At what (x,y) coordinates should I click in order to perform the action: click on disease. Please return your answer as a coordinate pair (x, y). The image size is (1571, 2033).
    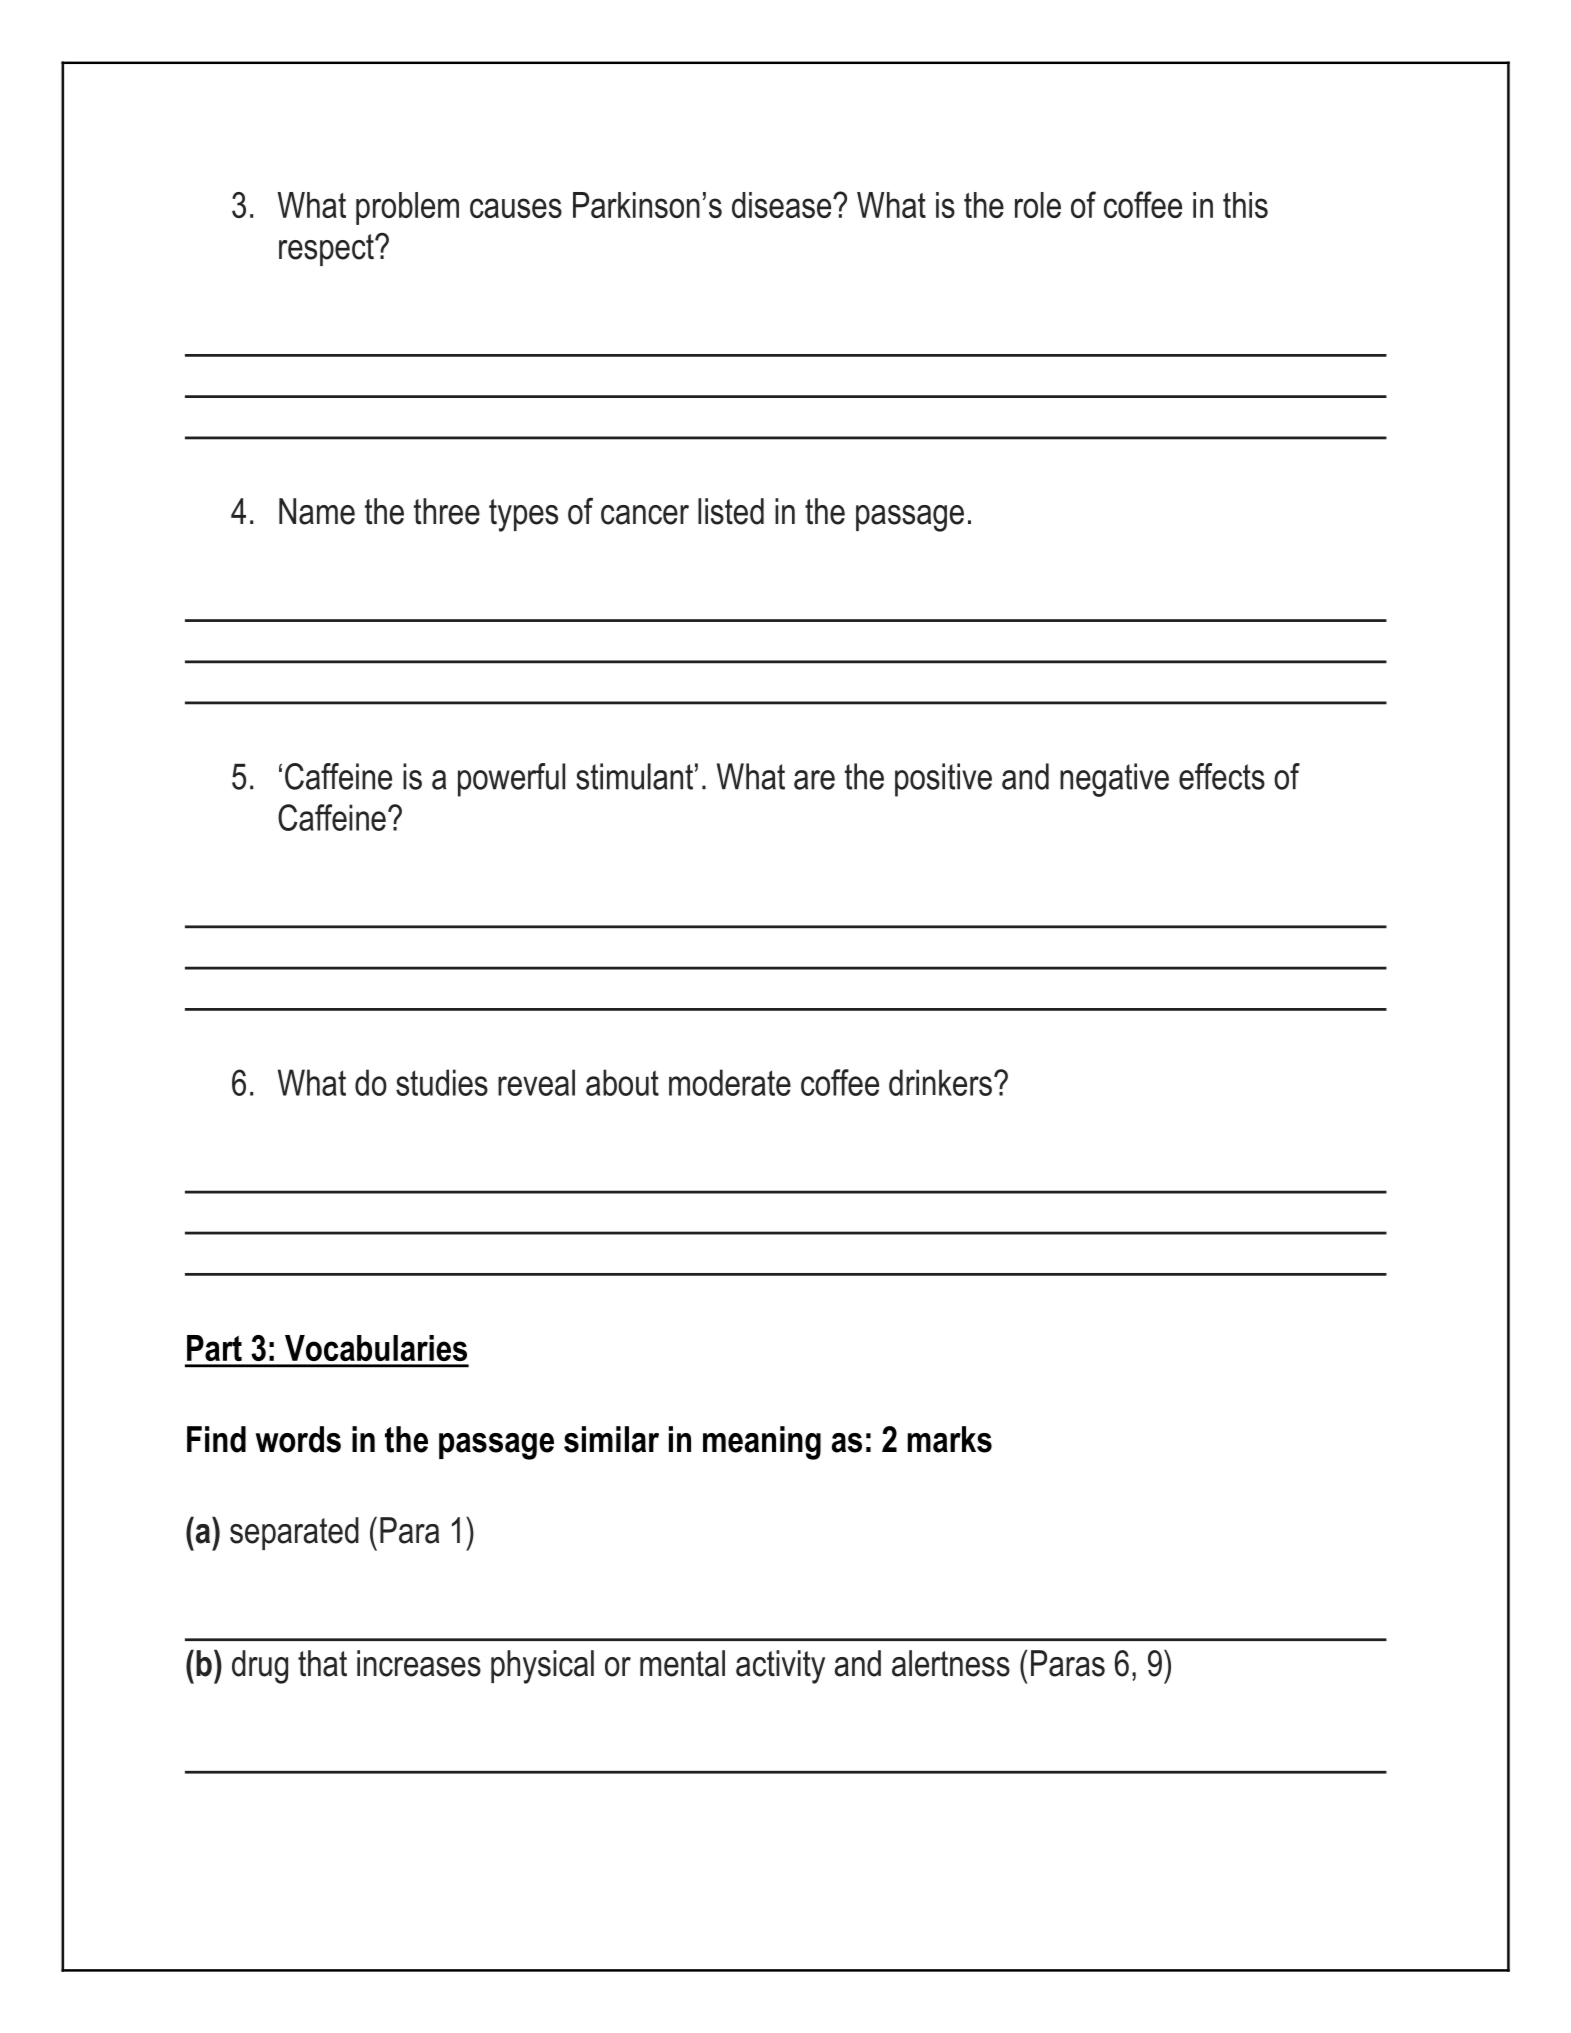
    Looking at the image, I should click on (783, 205).
